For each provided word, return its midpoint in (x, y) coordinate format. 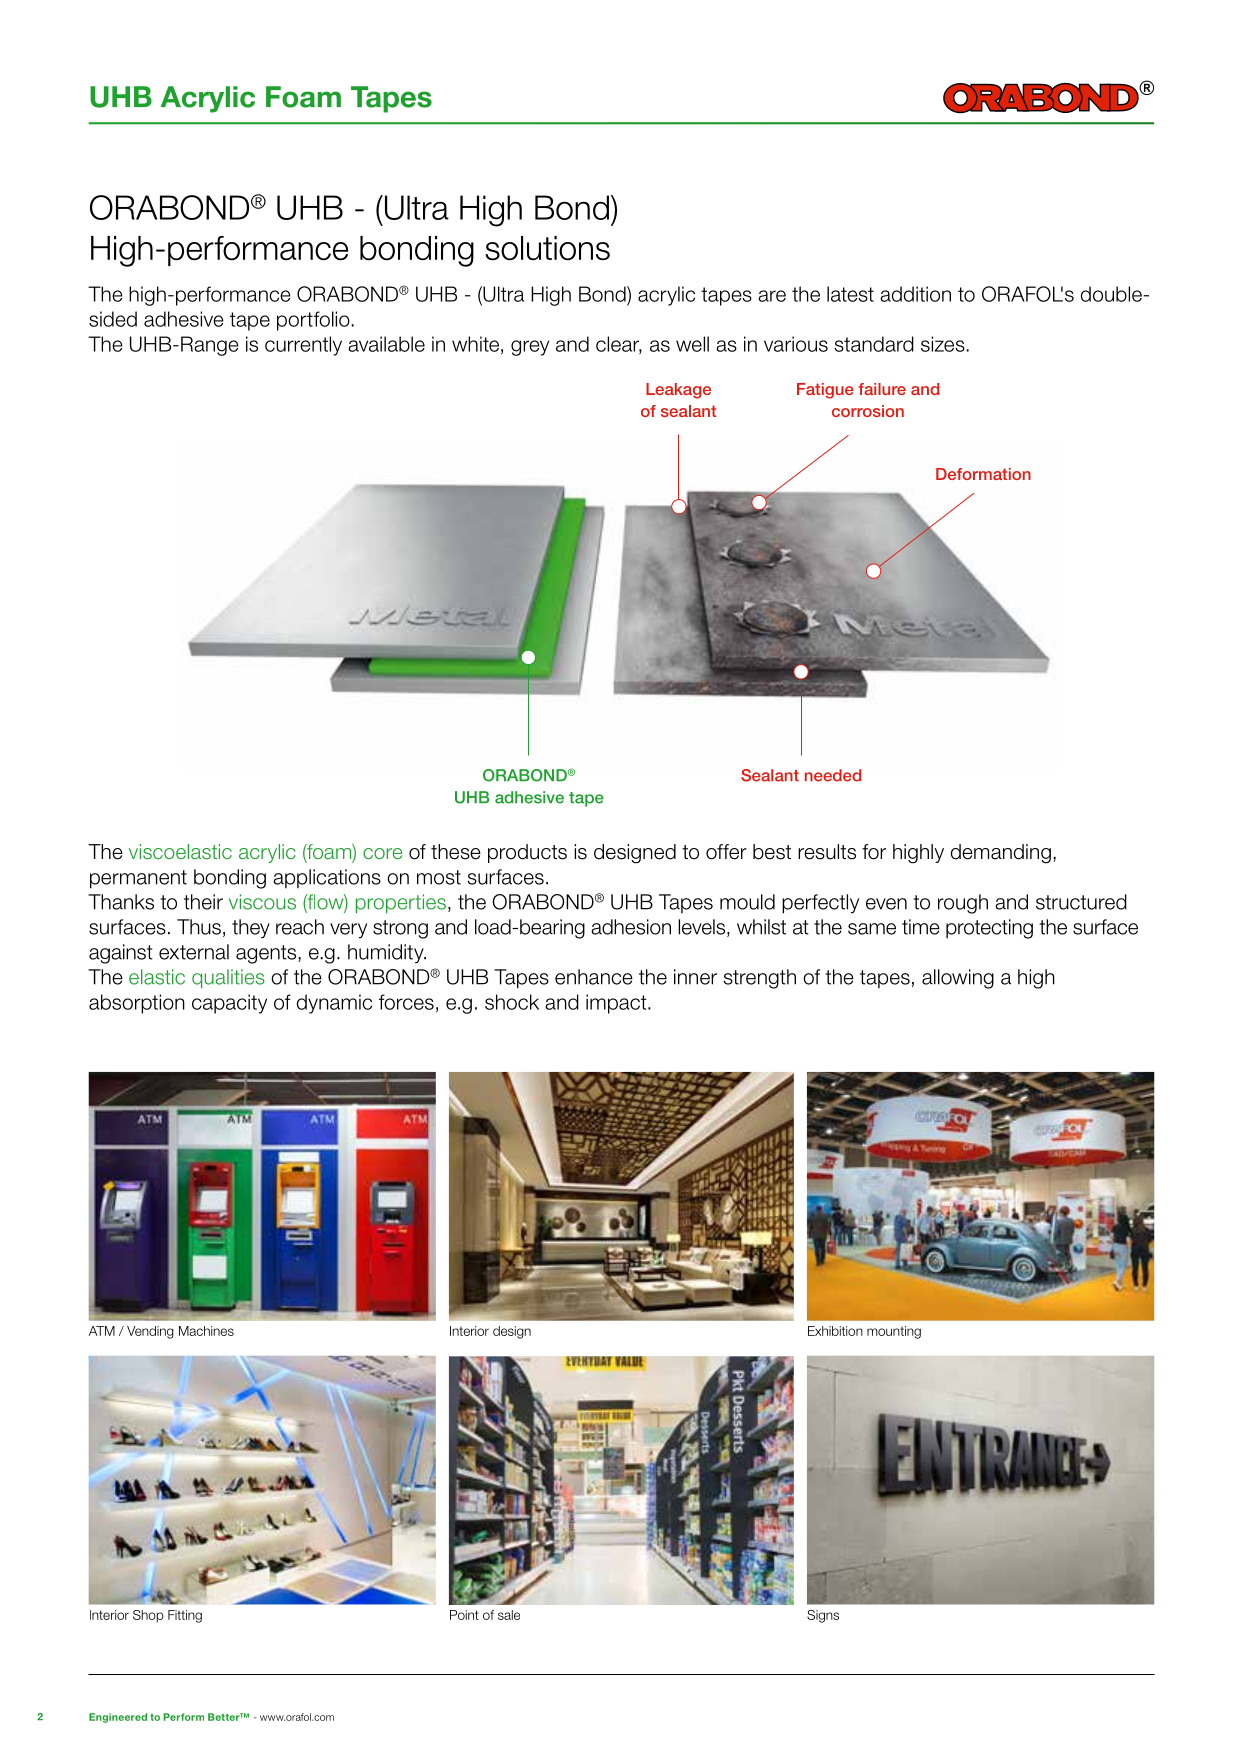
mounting (894, 1332)
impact (617, 1004)
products (527, 853)
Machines (206, 1331)
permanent (138, 879)
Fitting (185, 1616)
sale (509, 1615)
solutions (547, 248)
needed (833, 775)
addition (915, 294)
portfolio (314, 321)
